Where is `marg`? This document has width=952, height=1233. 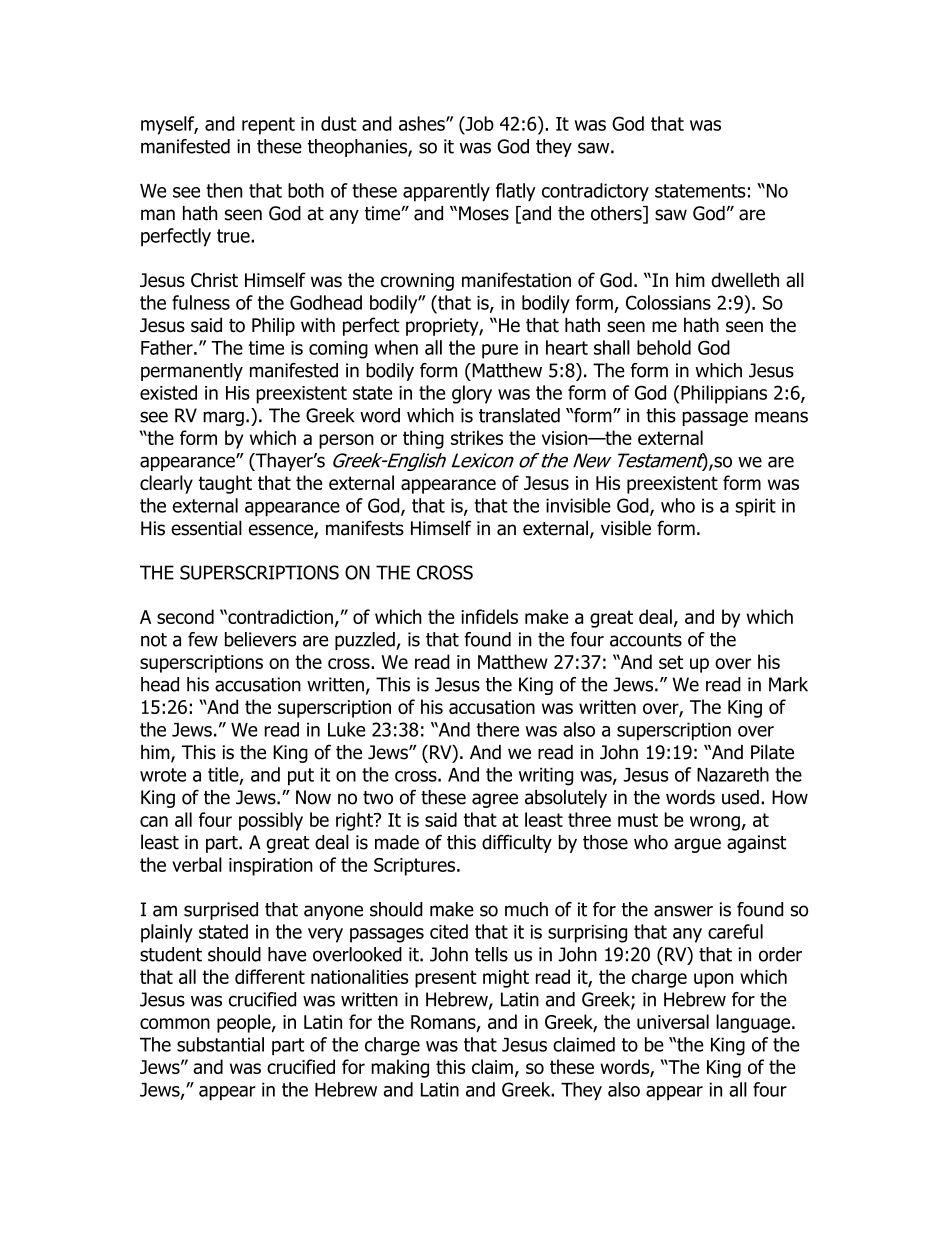 marg is located at coordinates (223, 418).
